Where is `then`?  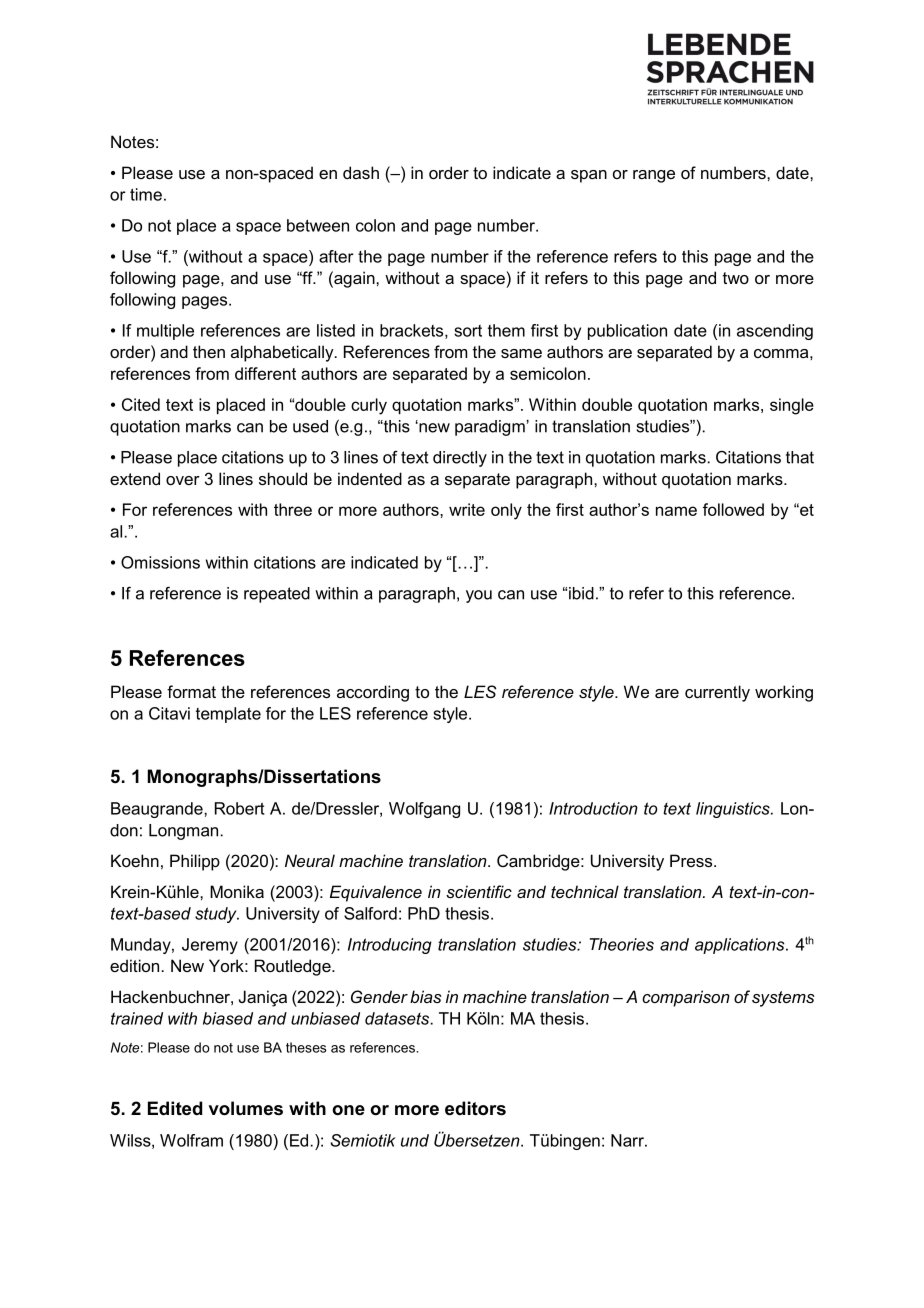 then is located at coordinates (209, 351).
